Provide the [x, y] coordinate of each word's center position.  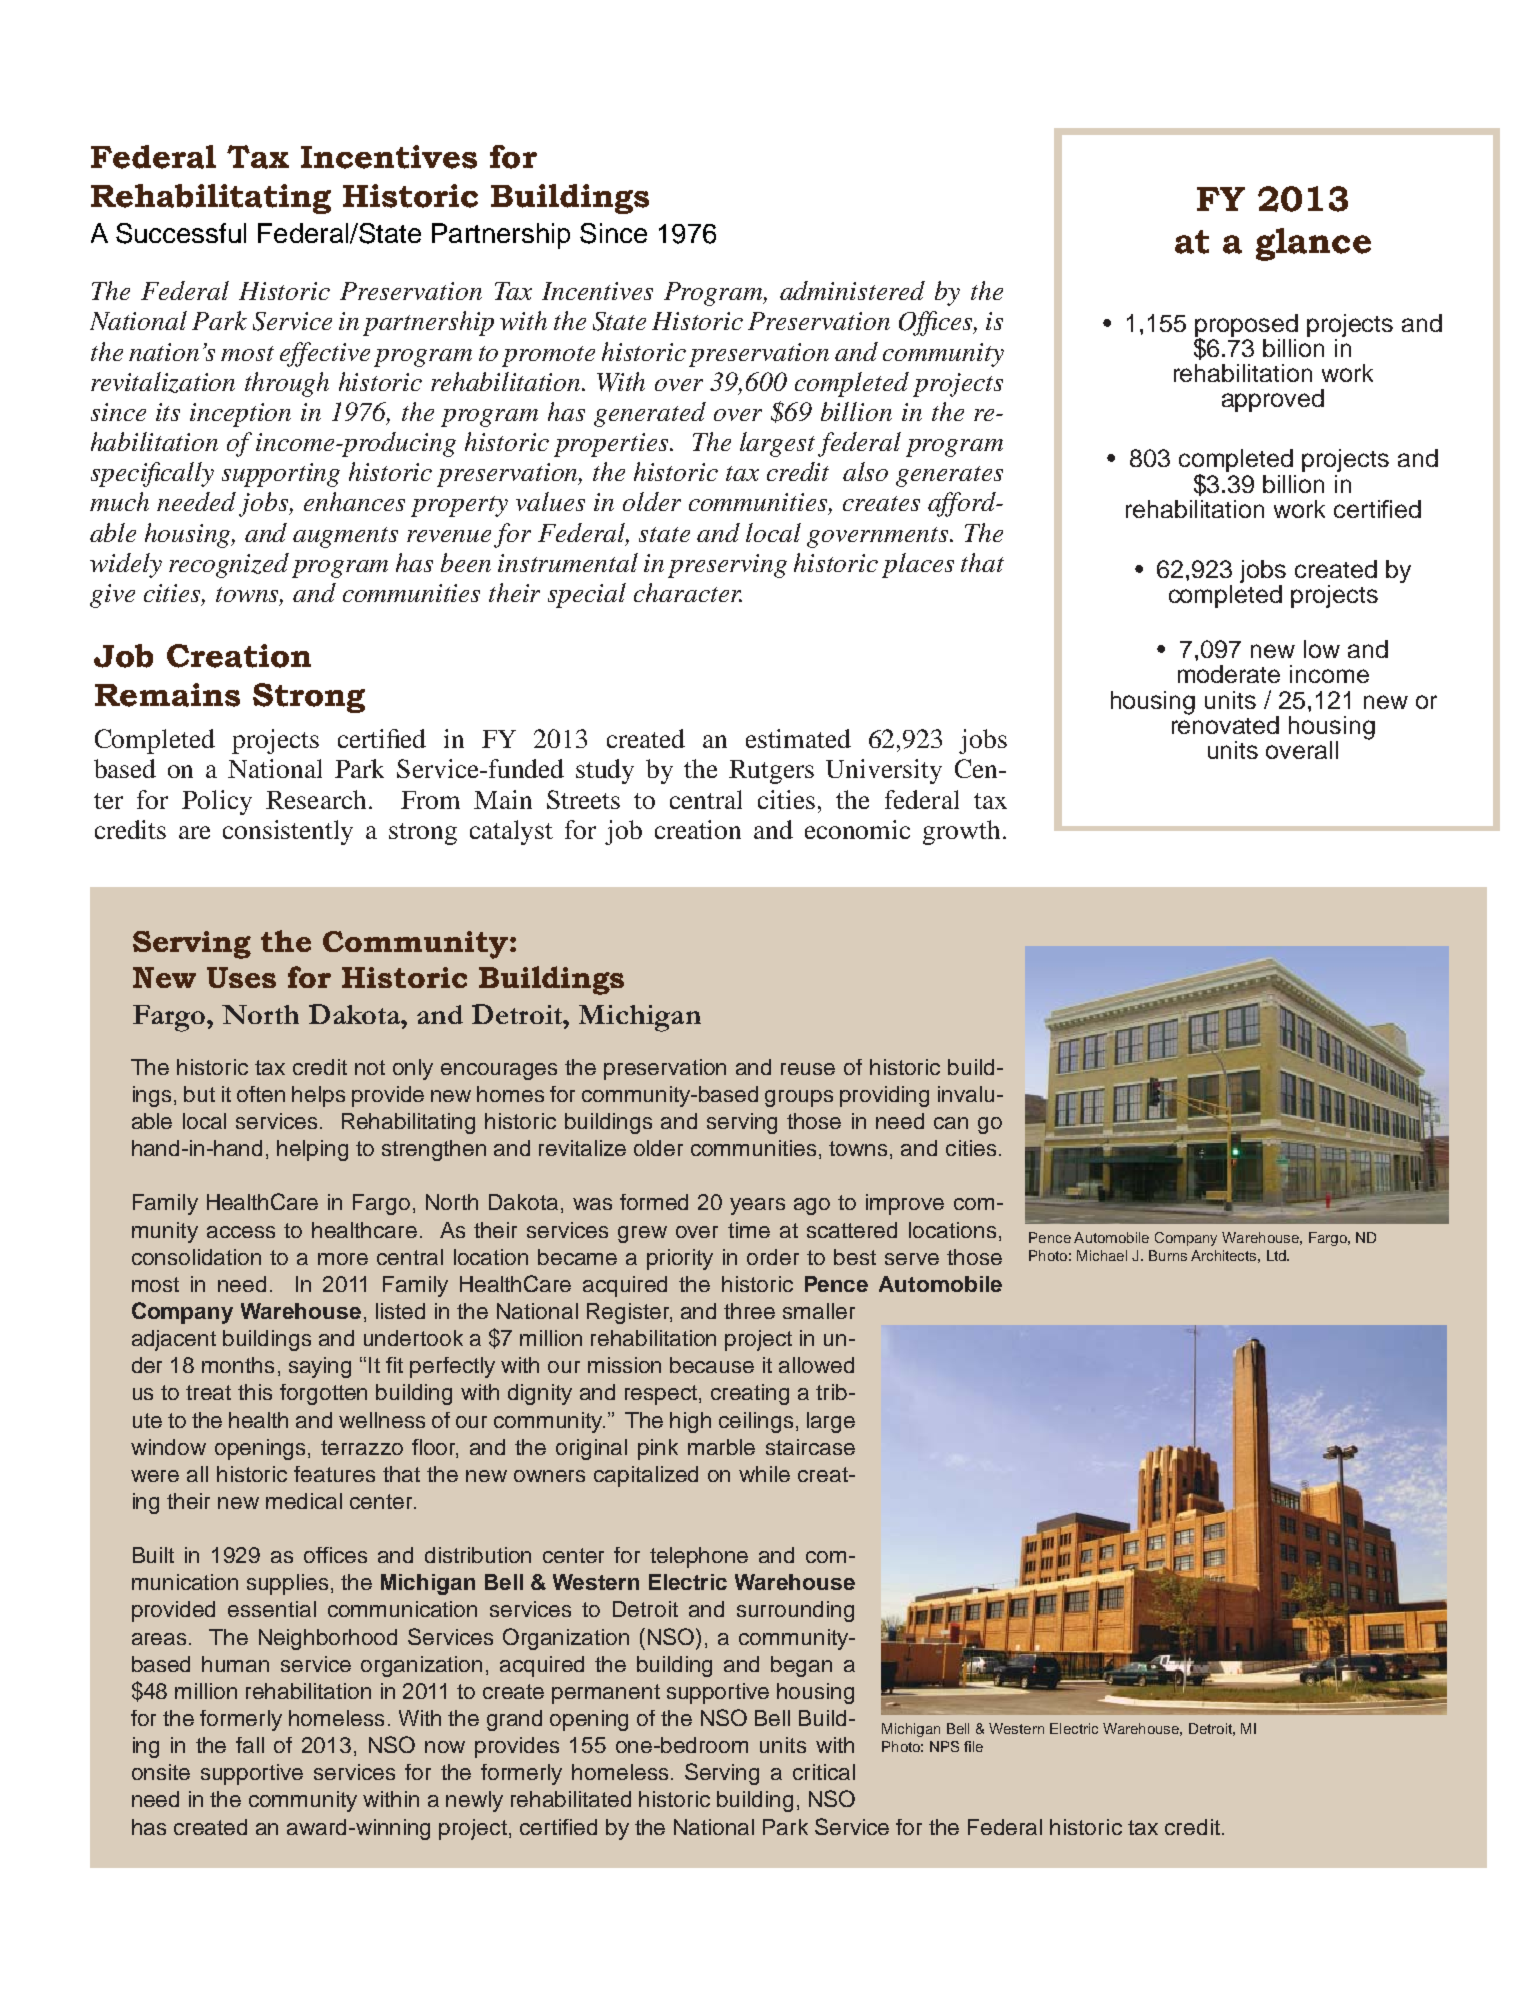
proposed [1246, 326]
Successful [181, 233]
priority [680, 1259]
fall [250, 1745]
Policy [217, 802]
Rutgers [771, 772]
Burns [1168, 1255]
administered [852, 290]
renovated [1225, 723]
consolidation [196, 1257]
